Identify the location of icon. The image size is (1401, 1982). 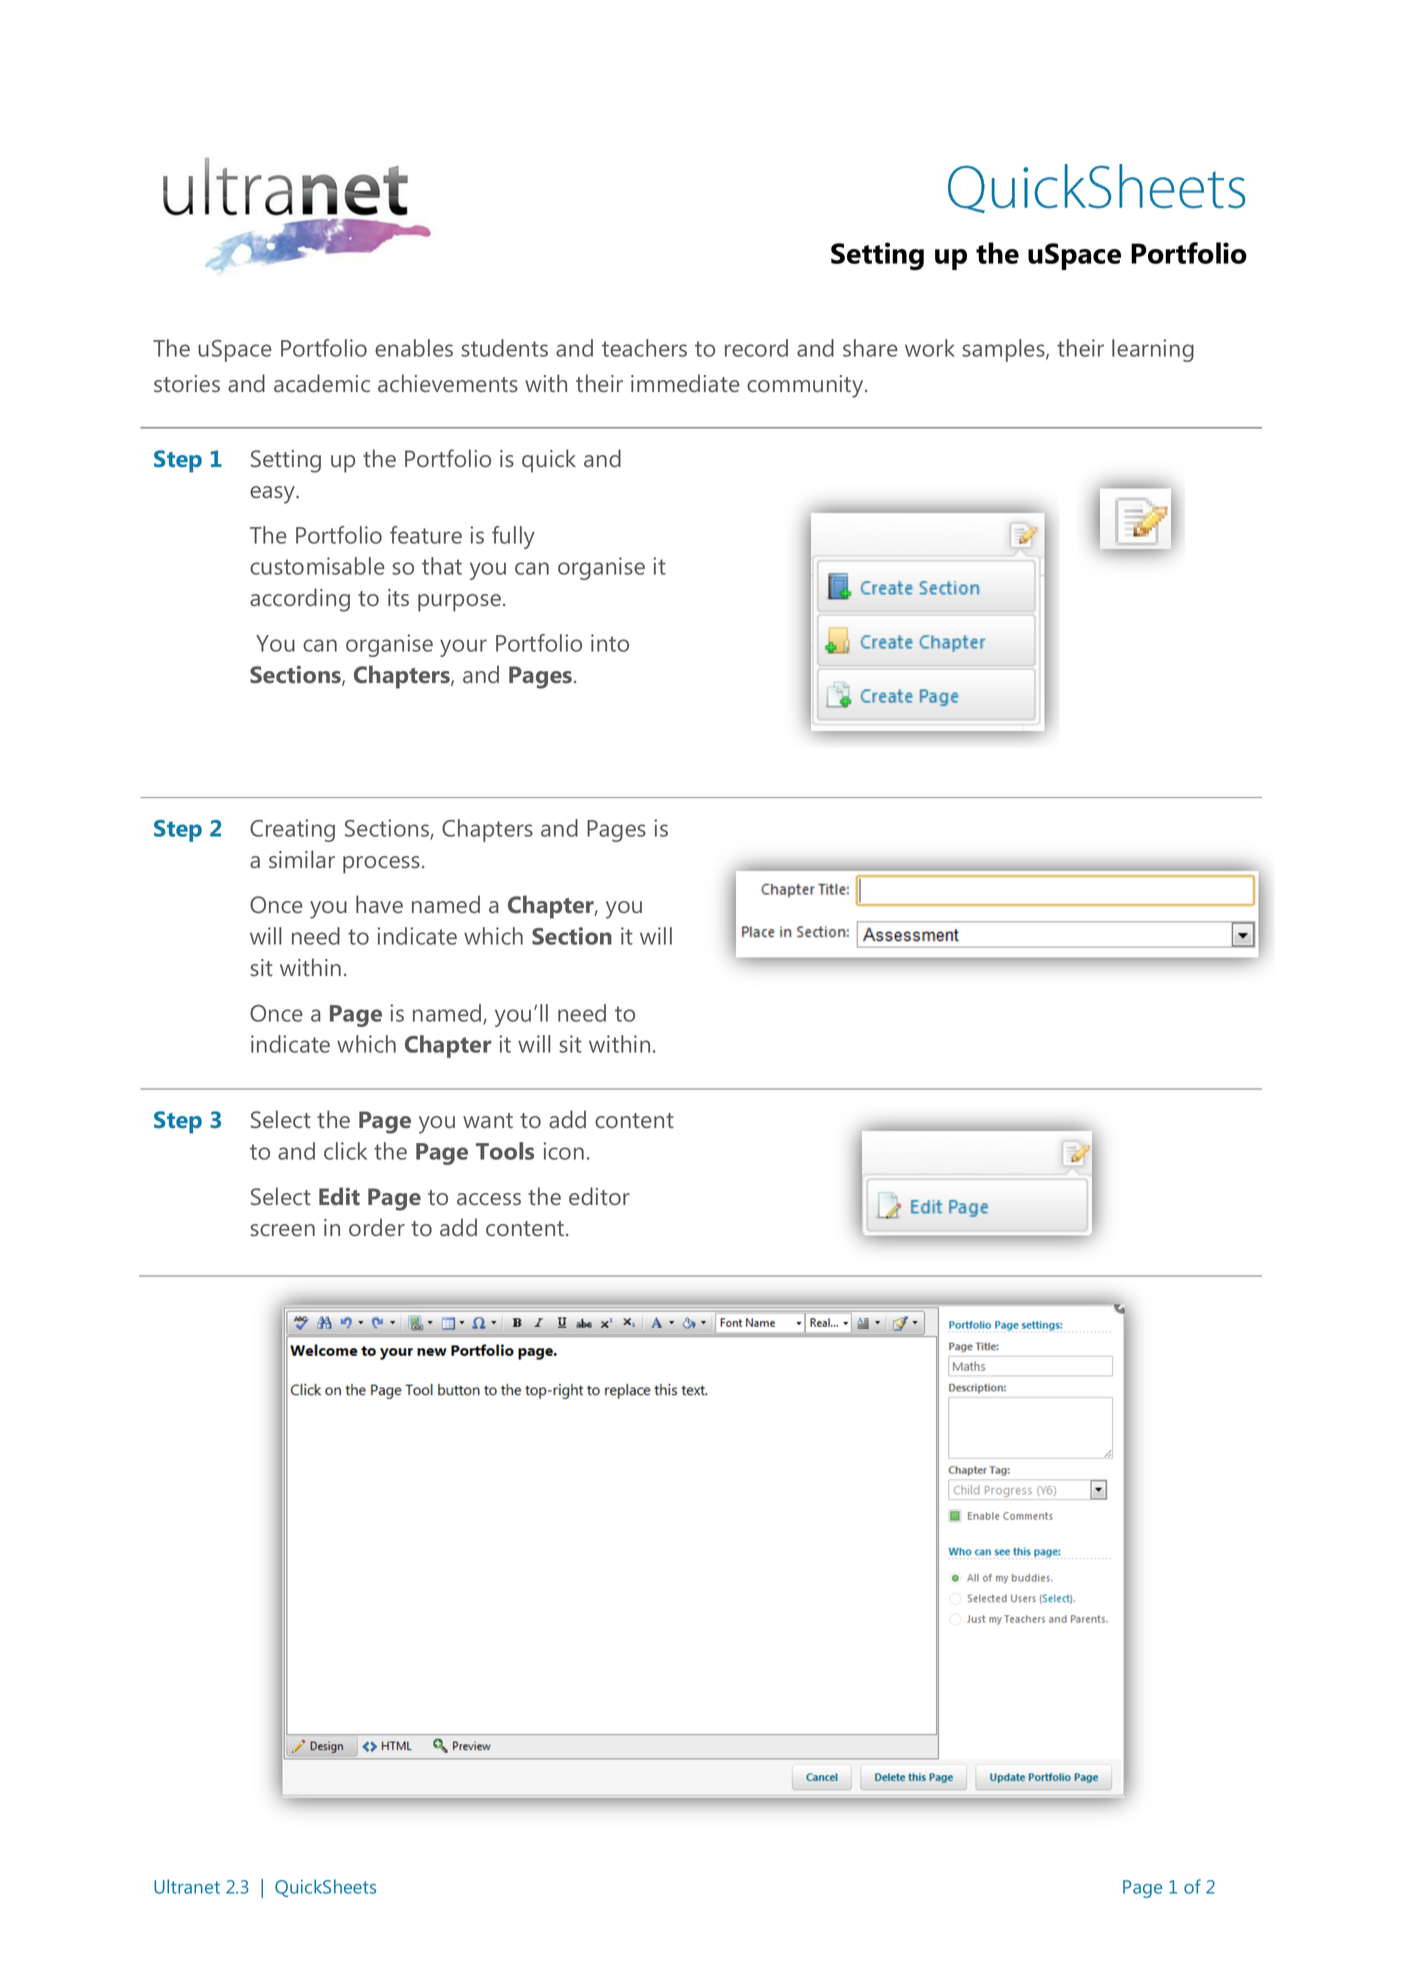
(563, 1151).
